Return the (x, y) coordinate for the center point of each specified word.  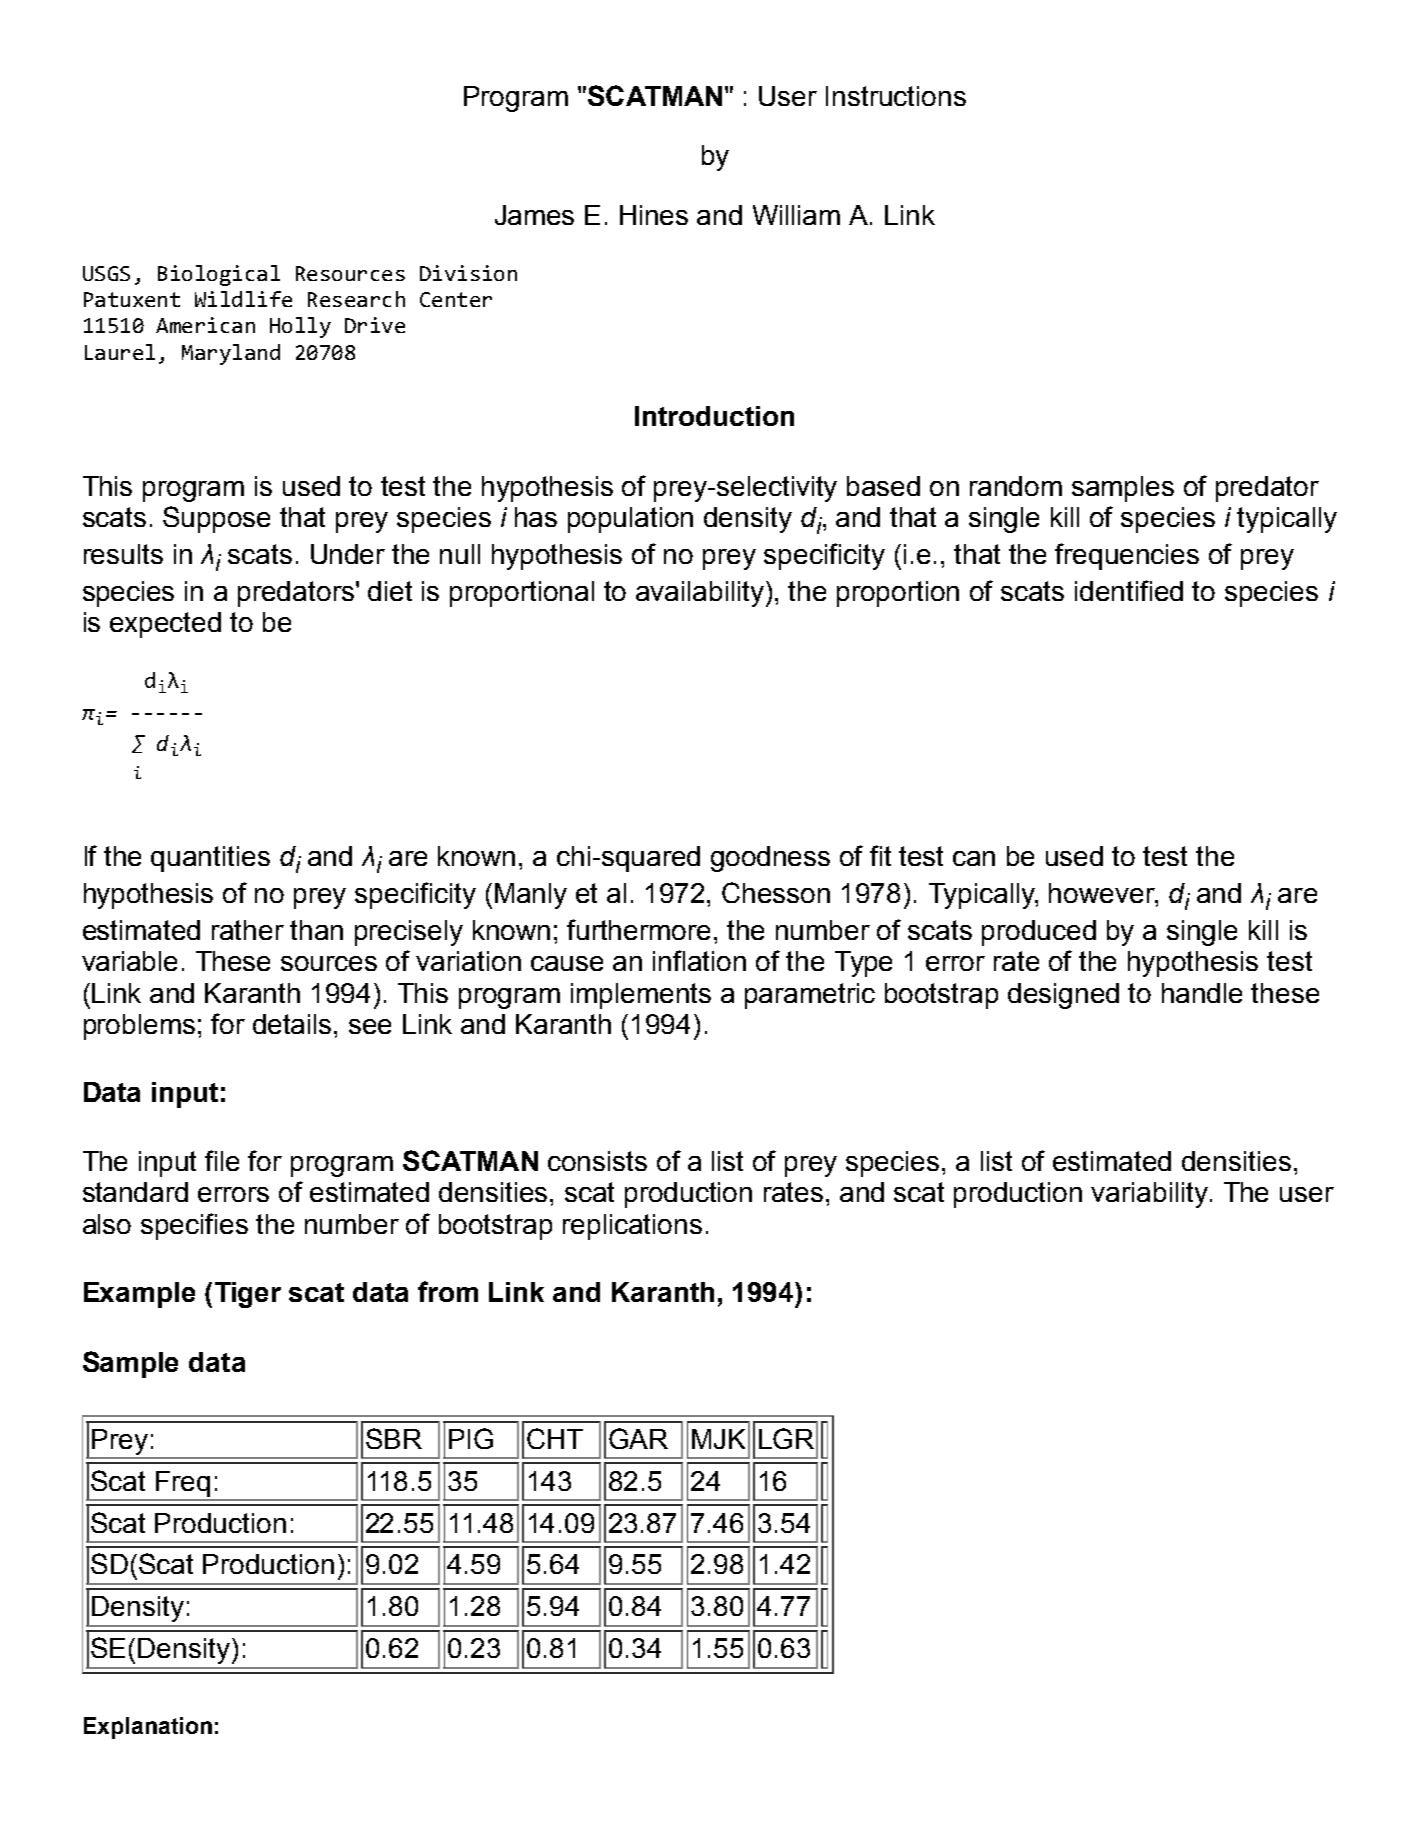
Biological (219, 275)
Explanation (148, 1728)
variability (1151, 1195)
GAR (638, 1438)
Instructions (896, 96)
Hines (654, 215)
